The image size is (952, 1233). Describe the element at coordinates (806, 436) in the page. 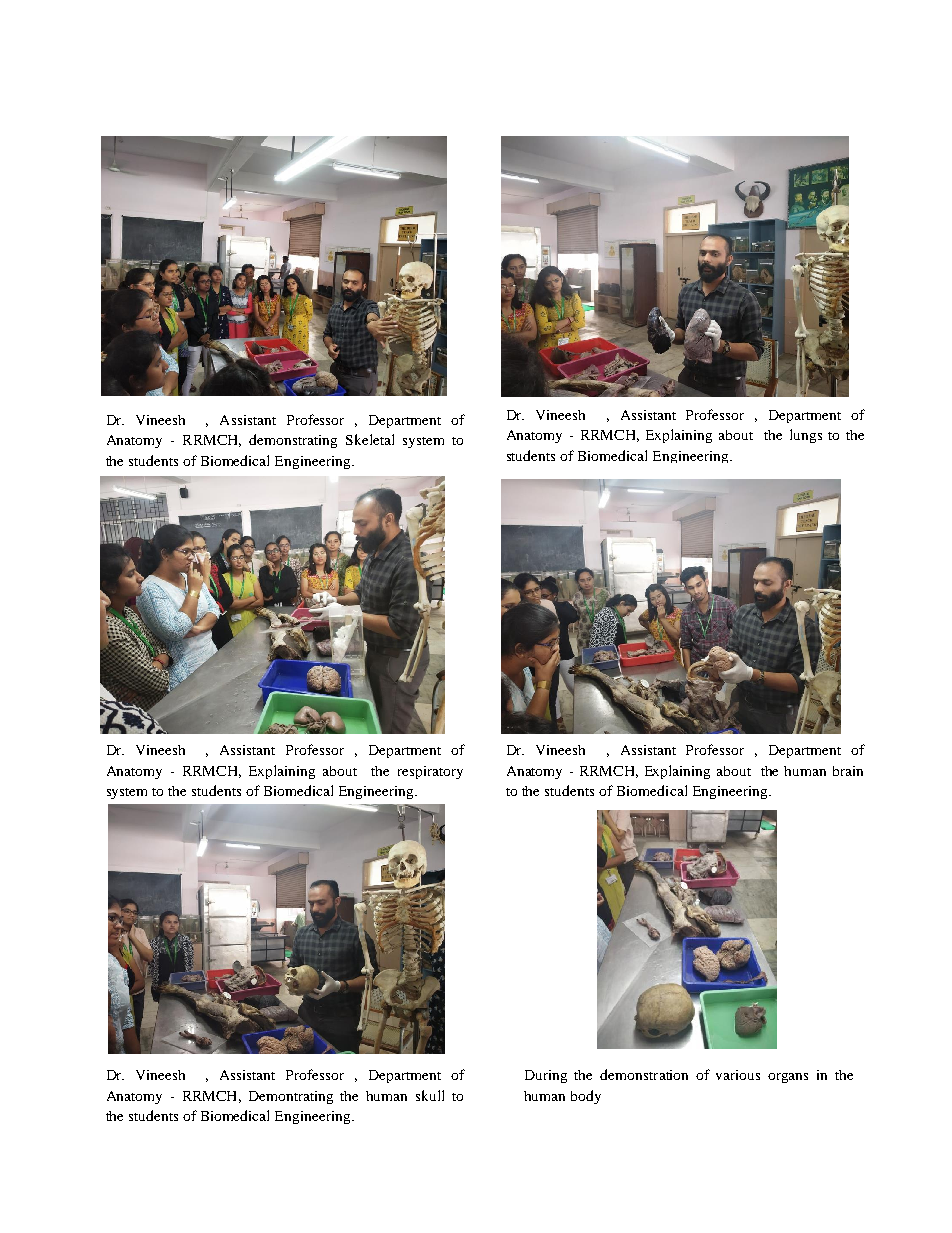

I see `lungs` at that location.
